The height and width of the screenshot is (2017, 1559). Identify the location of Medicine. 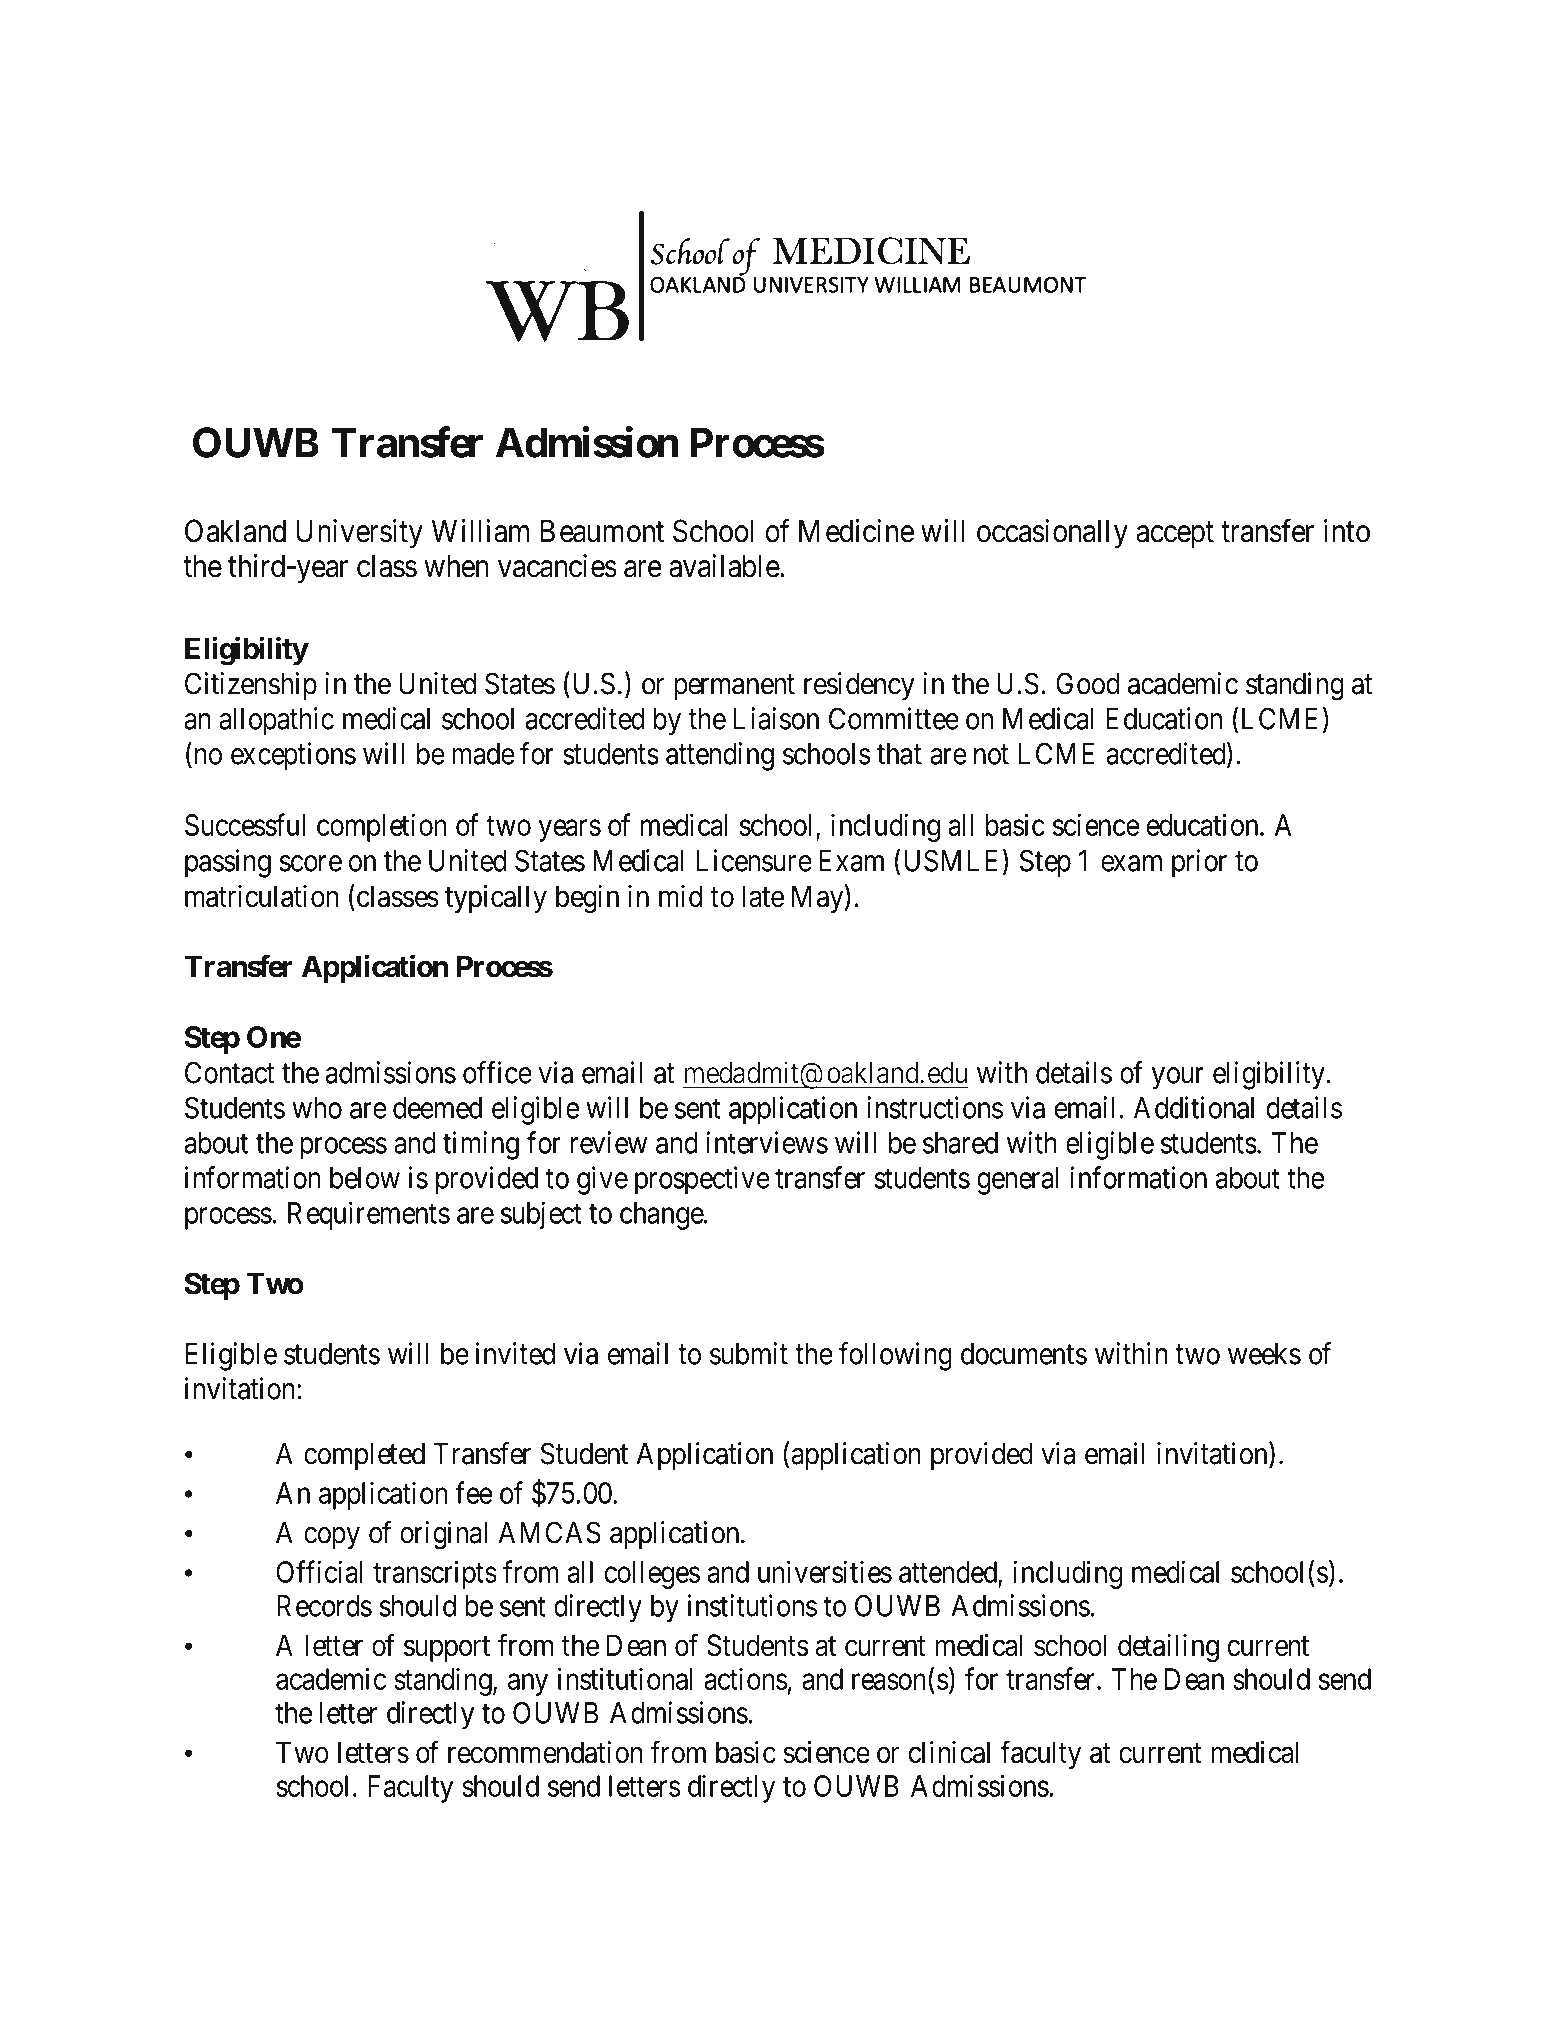
(856, 531).
